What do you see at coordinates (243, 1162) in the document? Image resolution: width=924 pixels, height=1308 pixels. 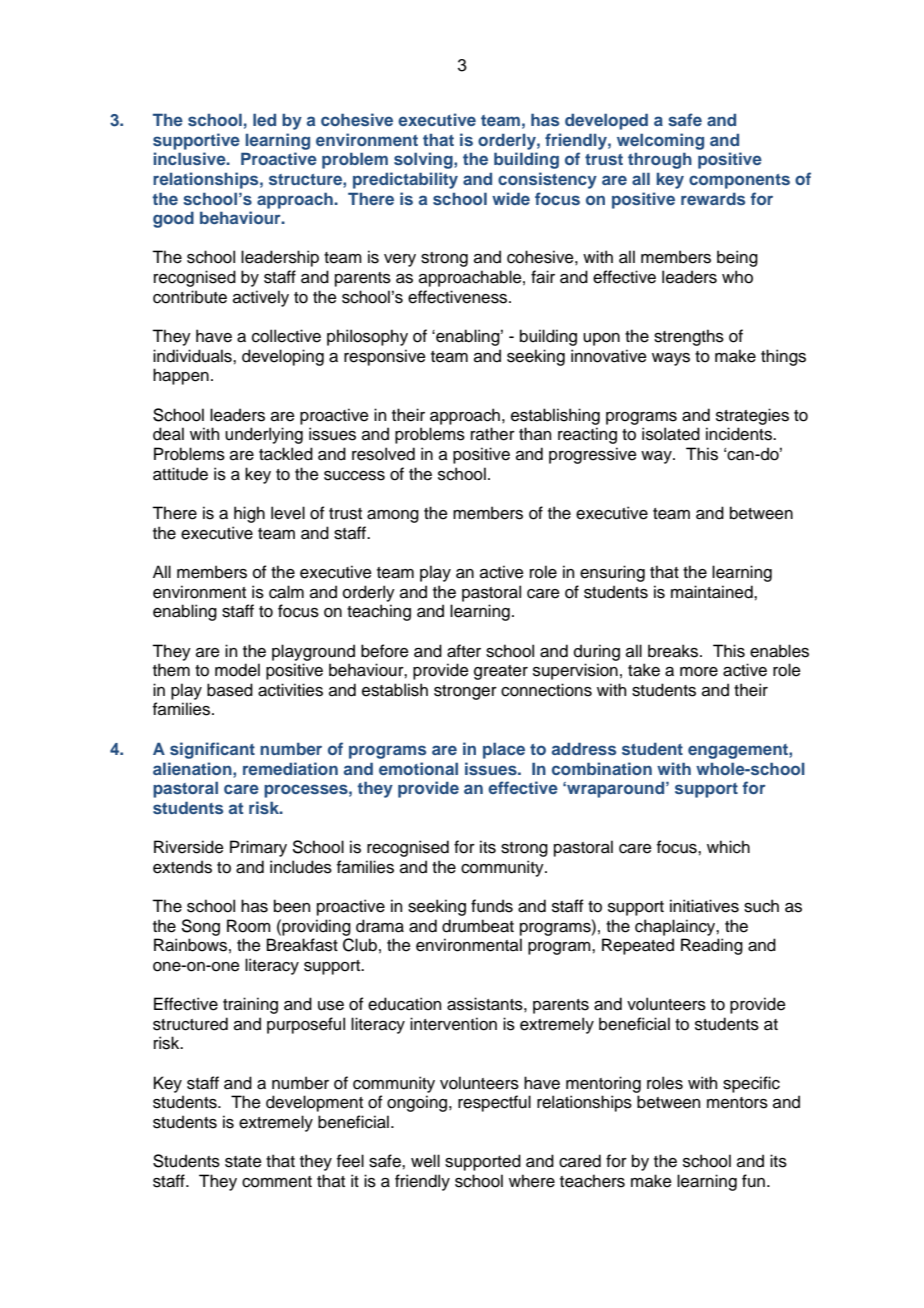 I see `state` at bounding box center [243, 1162].
